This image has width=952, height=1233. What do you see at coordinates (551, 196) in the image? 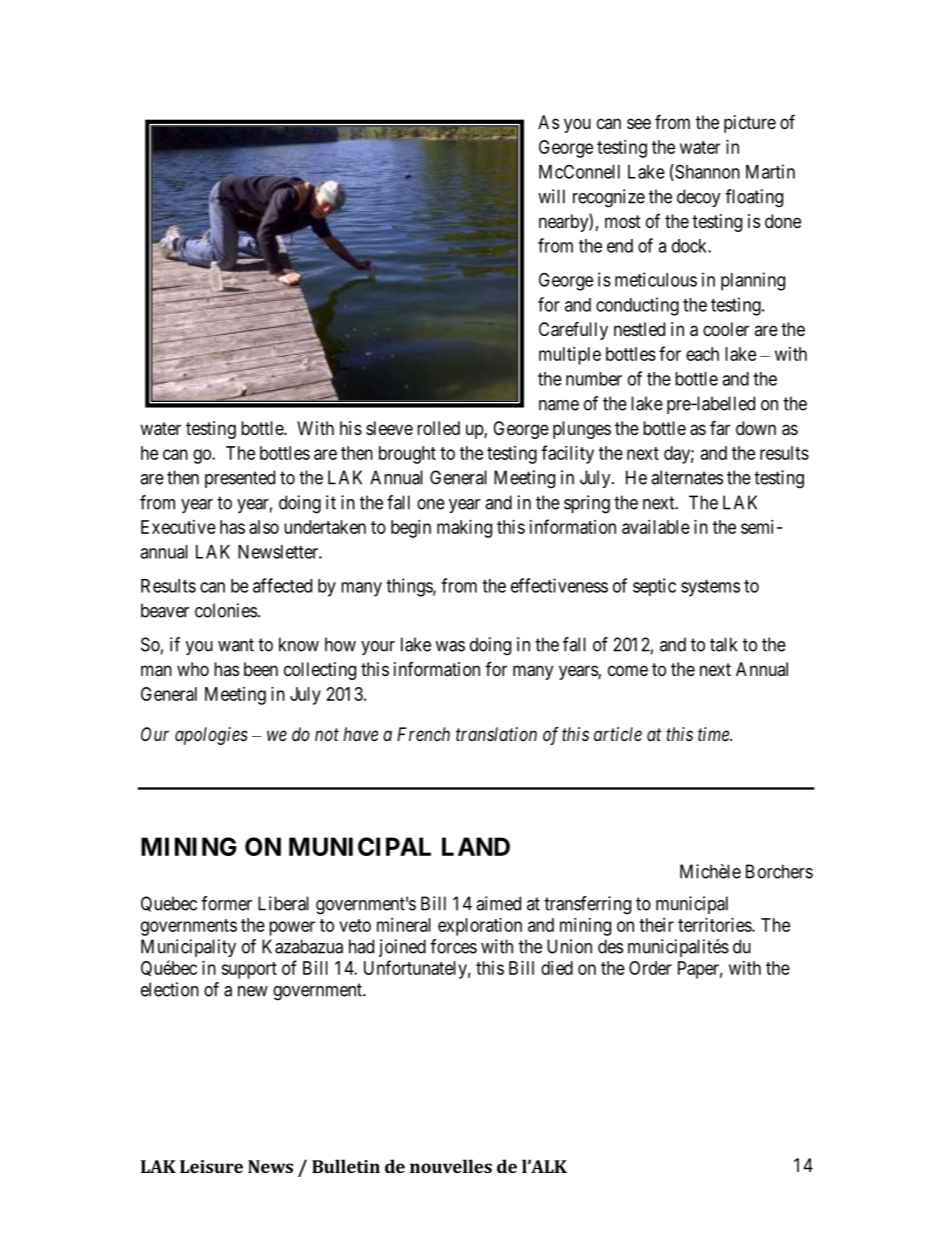
I see `will` at bounding box center [551, 196].
